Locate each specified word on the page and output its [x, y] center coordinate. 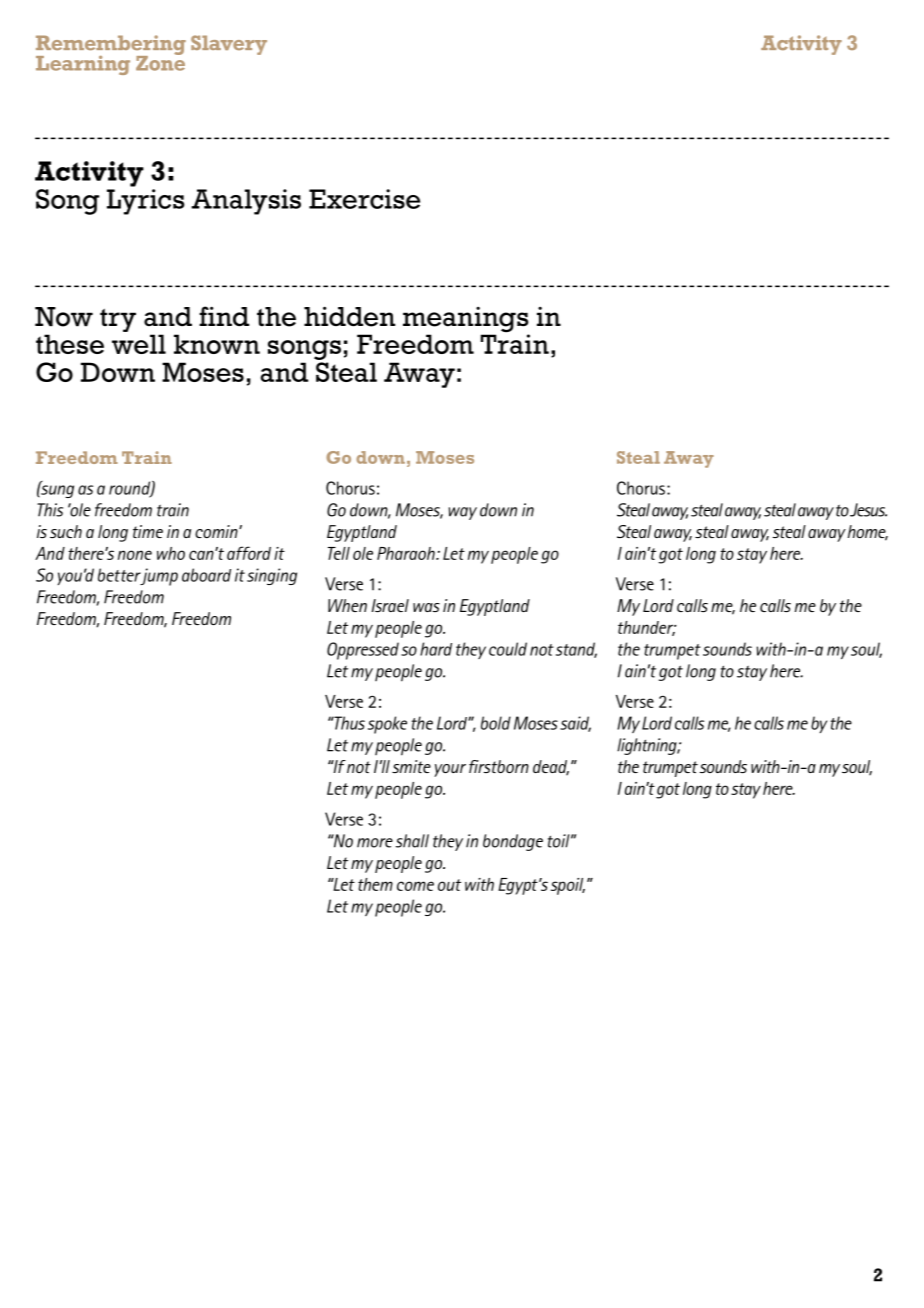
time [148, 531]
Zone [160, 62]
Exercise [364, 199]
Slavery [229, 45]
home [868, 533]
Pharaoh [407, 553]
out [449, 885]
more [375, 843]
